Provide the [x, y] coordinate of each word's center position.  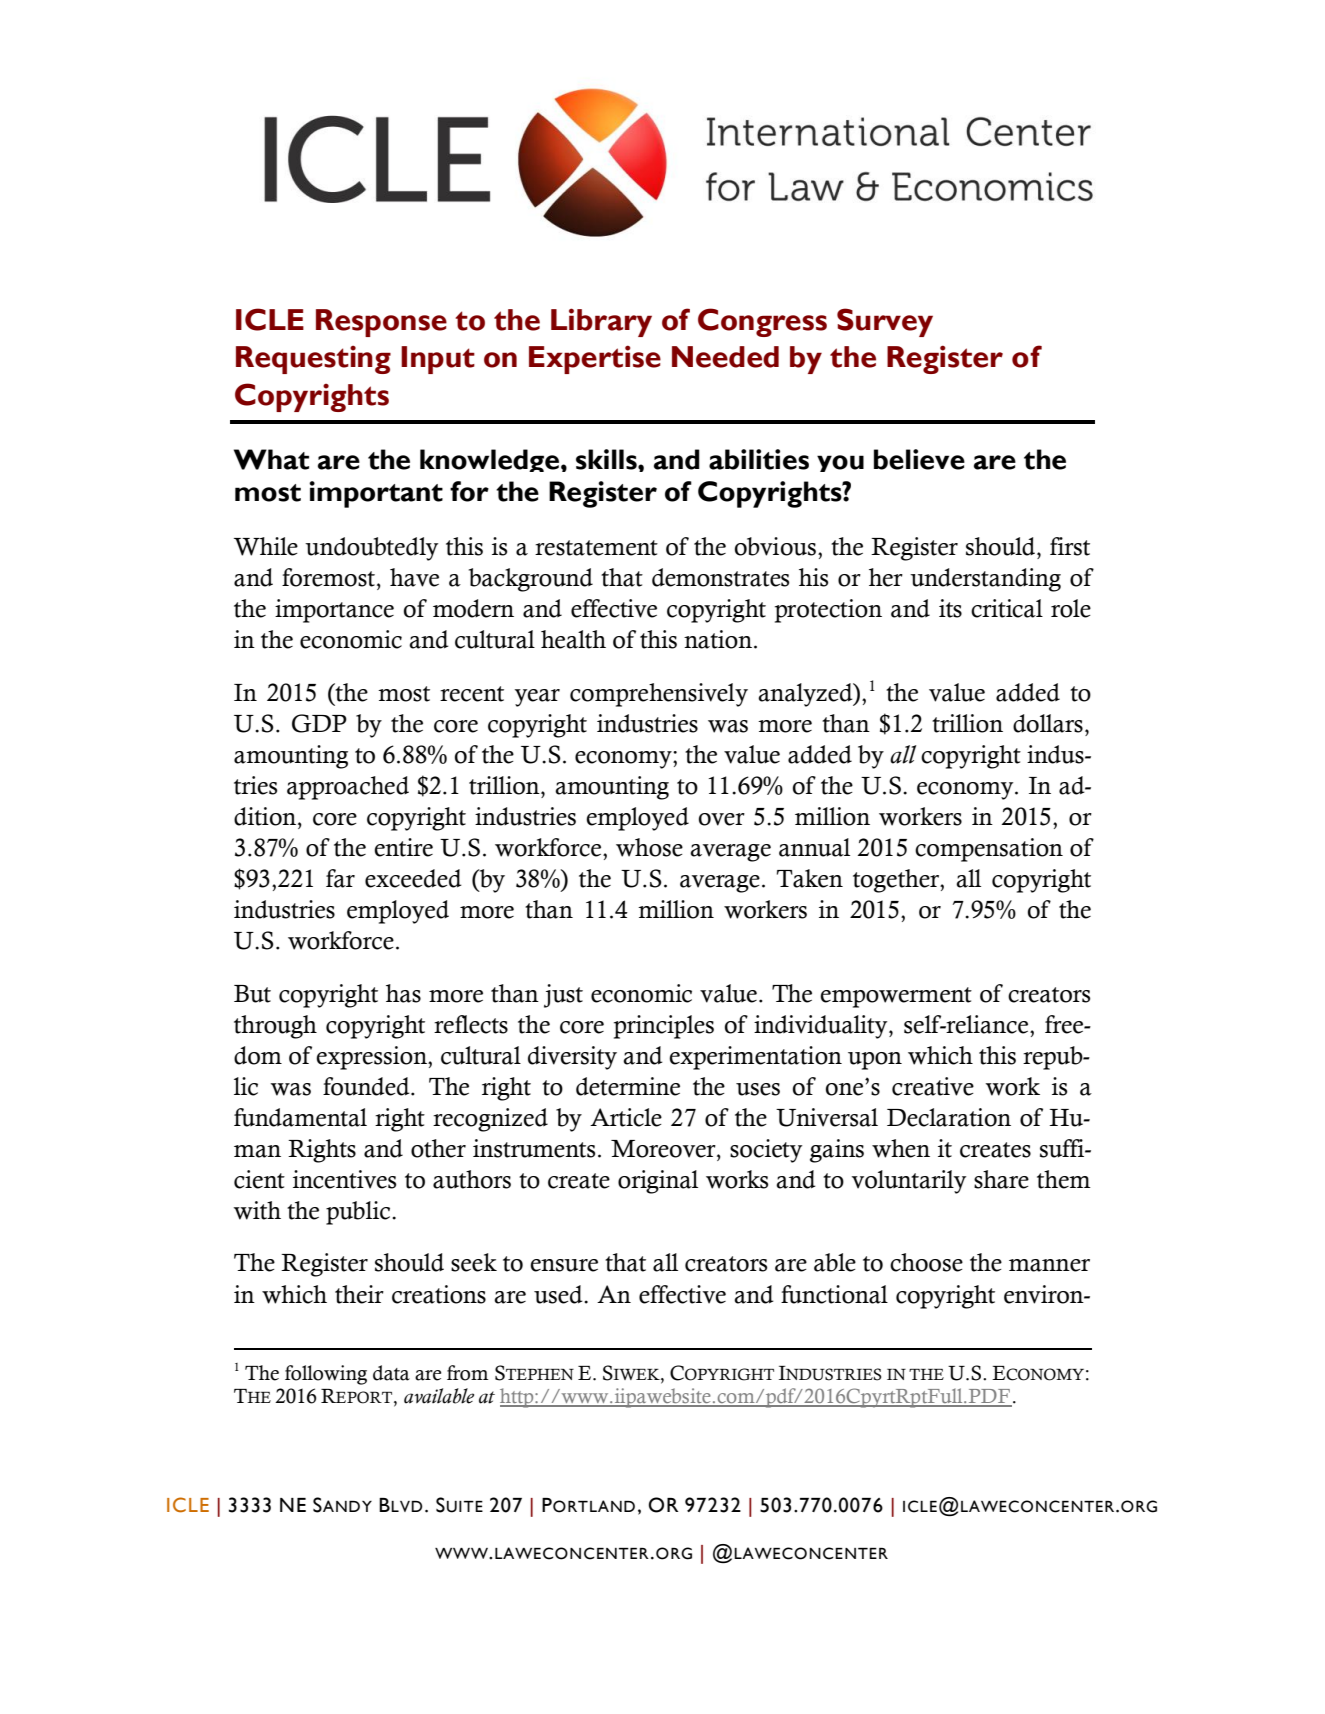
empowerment [896, 997]
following [326, 1375]
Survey [885, 322]
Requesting [313, 359]
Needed [725, 357]
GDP [319, 723]
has [403, 993]
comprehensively [659, 695]
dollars [1048, 723]
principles [664, 1027]
